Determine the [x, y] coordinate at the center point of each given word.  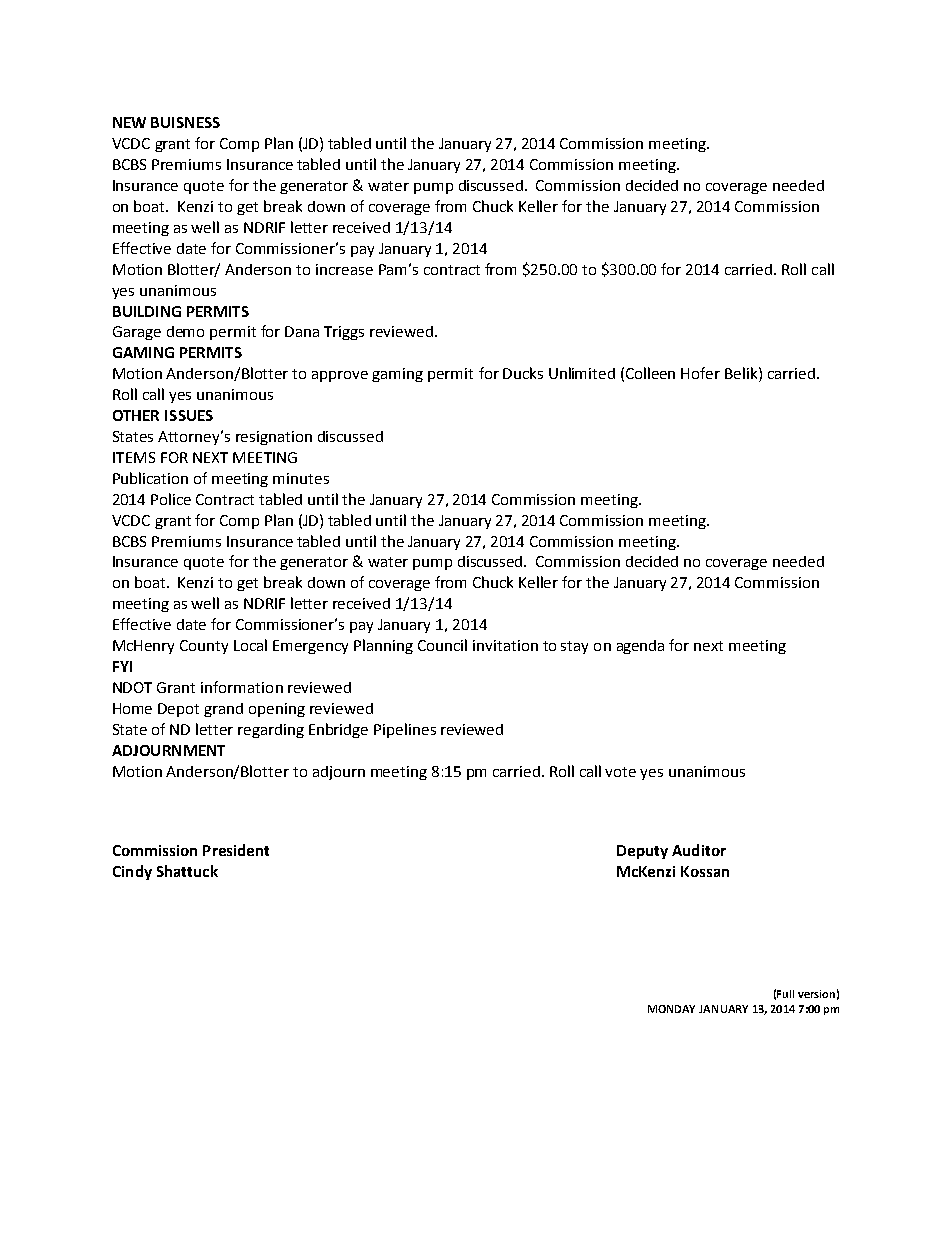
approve [340, 376]
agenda [640, 647]
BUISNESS [185, 122]
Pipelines [405, 730]
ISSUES [189, 415]
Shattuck [187, 871]
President [236, 850]
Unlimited [582, 373]
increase [344, 269]
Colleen [650, 373]
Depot [178, 710]
